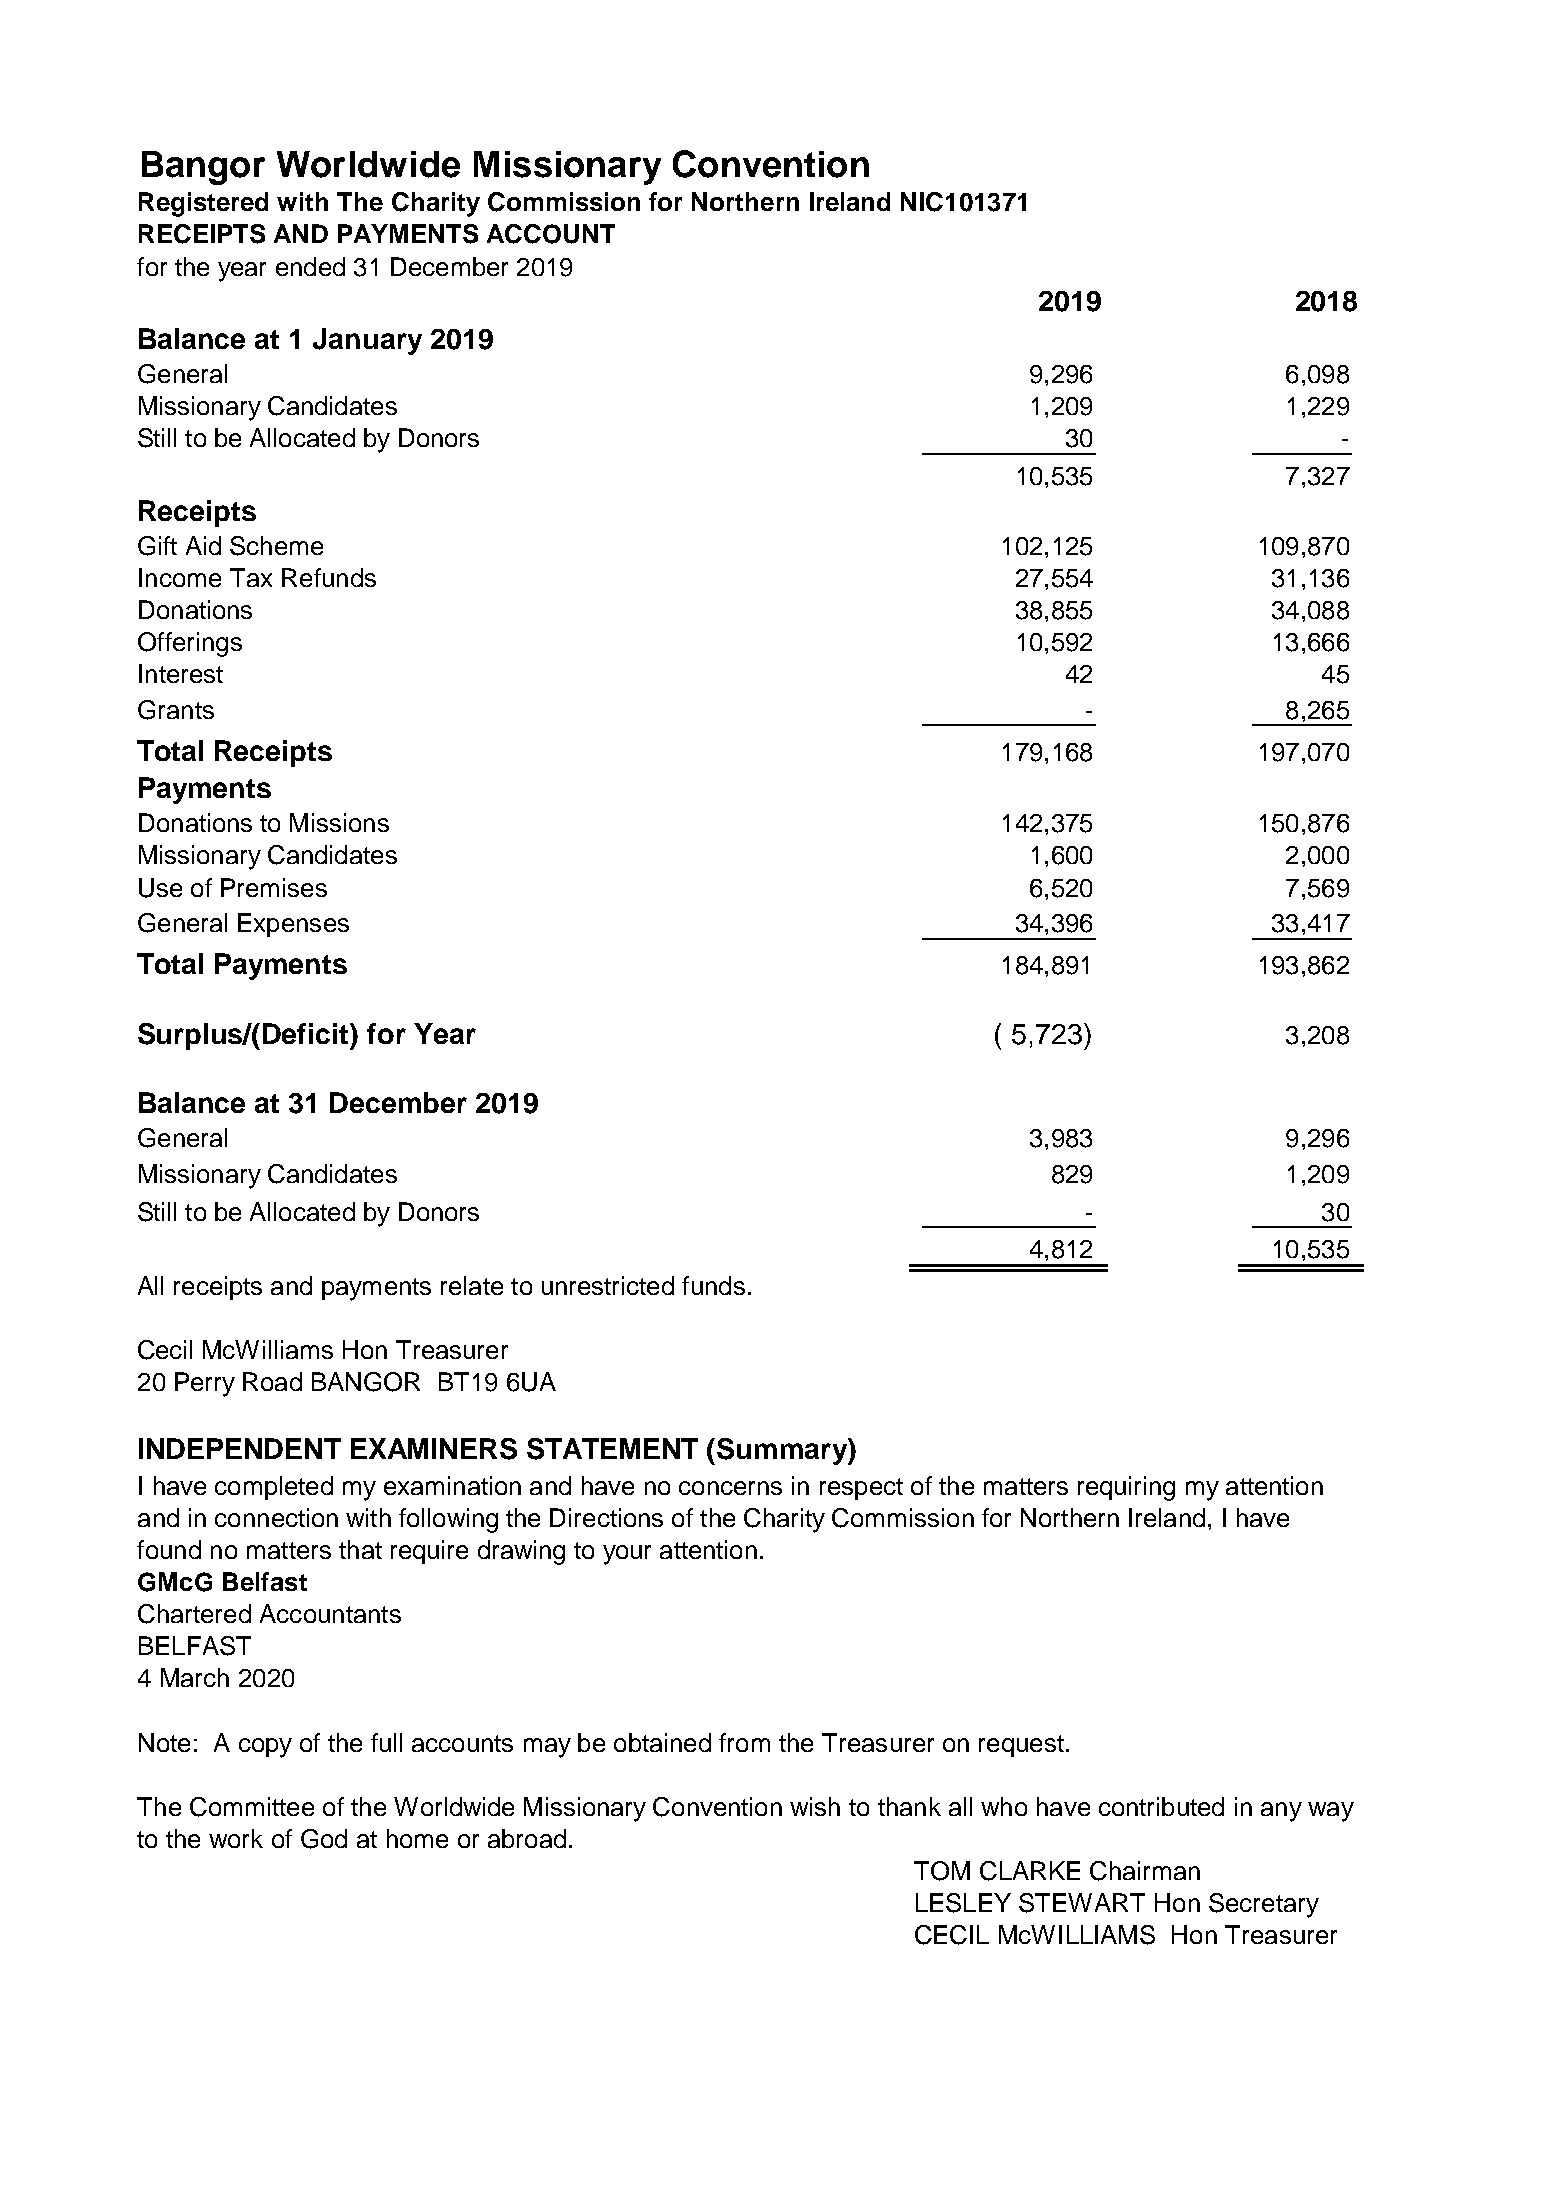  I want to click on God, so click(324, 1839).
